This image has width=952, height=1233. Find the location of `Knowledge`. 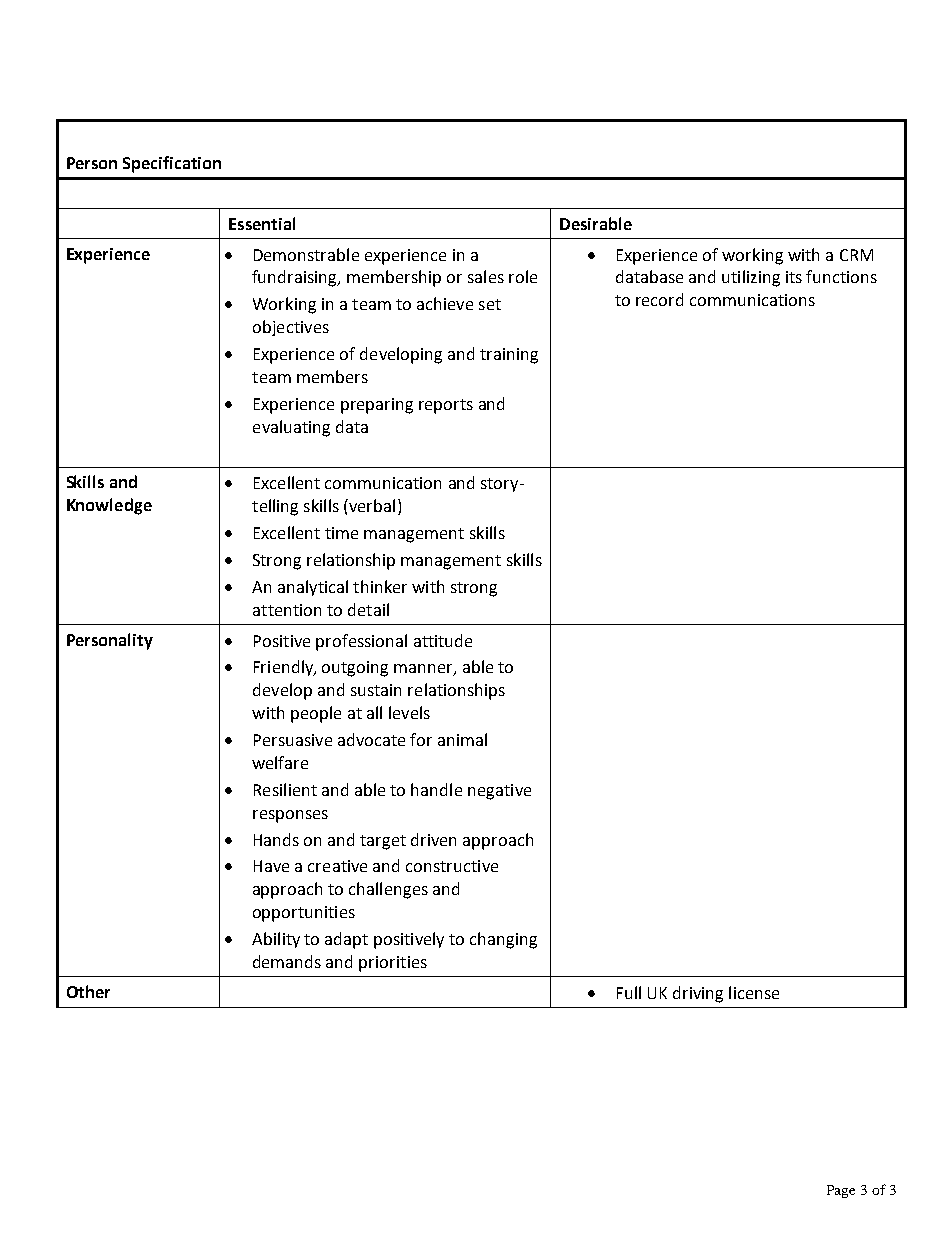

Knowledge is located at coordinates (109, 506).
